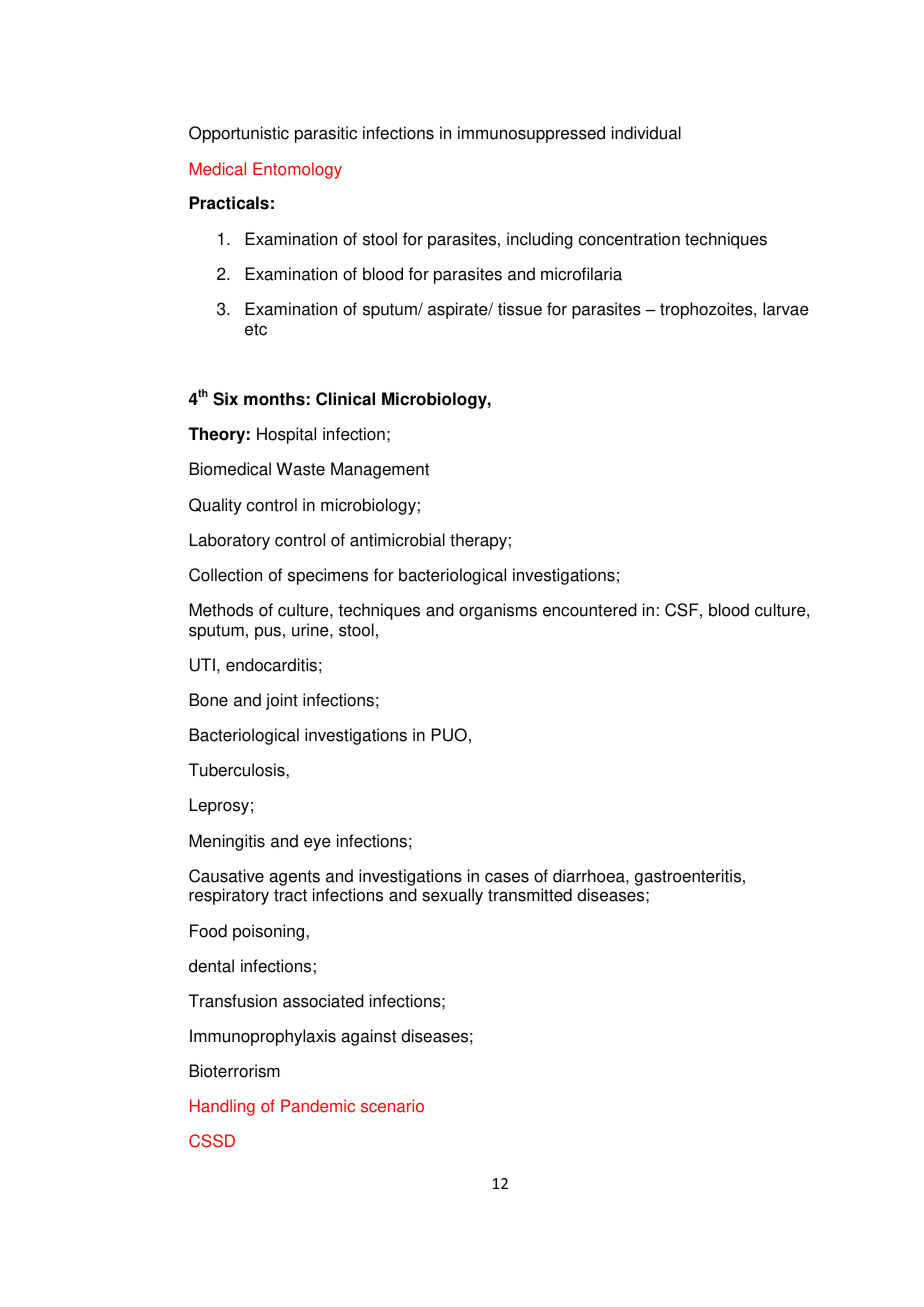 The image size is (924, 1307). What do you see at coordinates (498, 611) in the page?
I see `organisms` at bounding box center [498, 611].
